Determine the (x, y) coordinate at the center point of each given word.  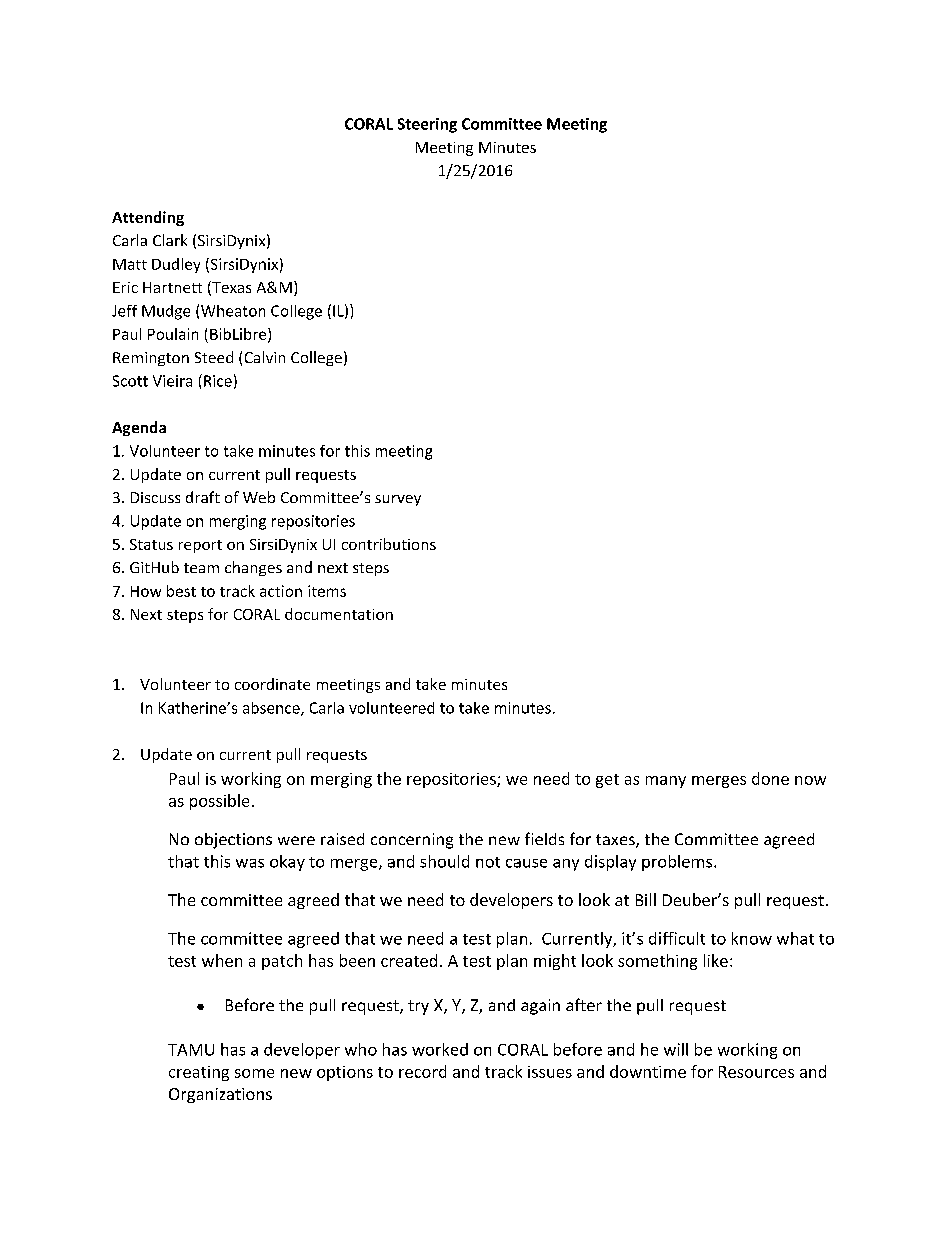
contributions (389, 544)
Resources (756, 1072)
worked (440, 1049)
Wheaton (233, 311)
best (181, 591)
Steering (427, 125)
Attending (148, 218)
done (770, 778)
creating (199, 1073)
